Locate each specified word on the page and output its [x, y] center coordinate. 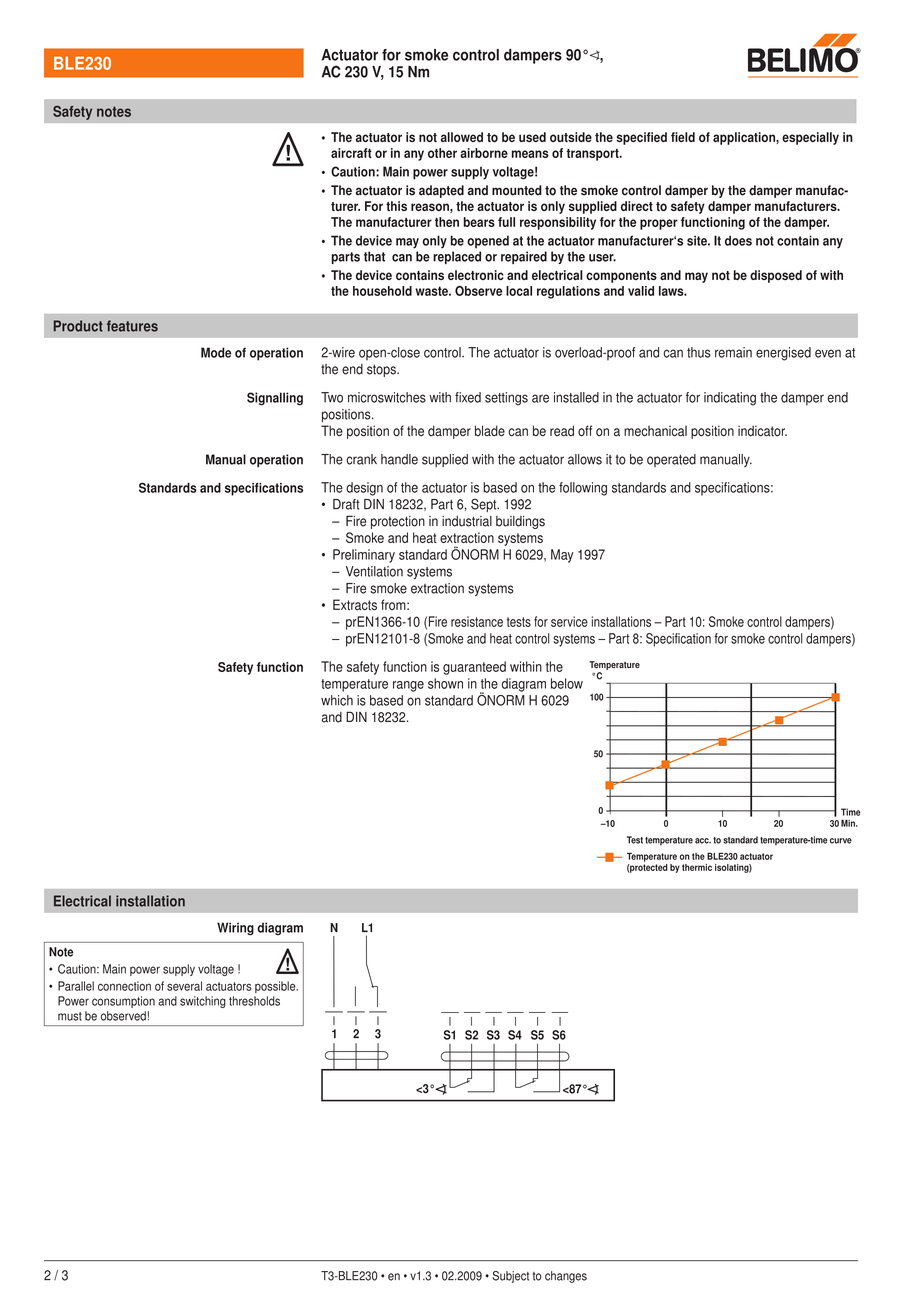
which [337, 700]
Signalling [275, 399]
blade [490, 431]
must [70, 1016]
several [184, 986]
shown [445, 683]
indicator [762, 431]
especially [810, 138]
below [567, 683]
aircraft [351, 153]
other [442, 153]
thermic [697, 867]
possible [276, 987]
